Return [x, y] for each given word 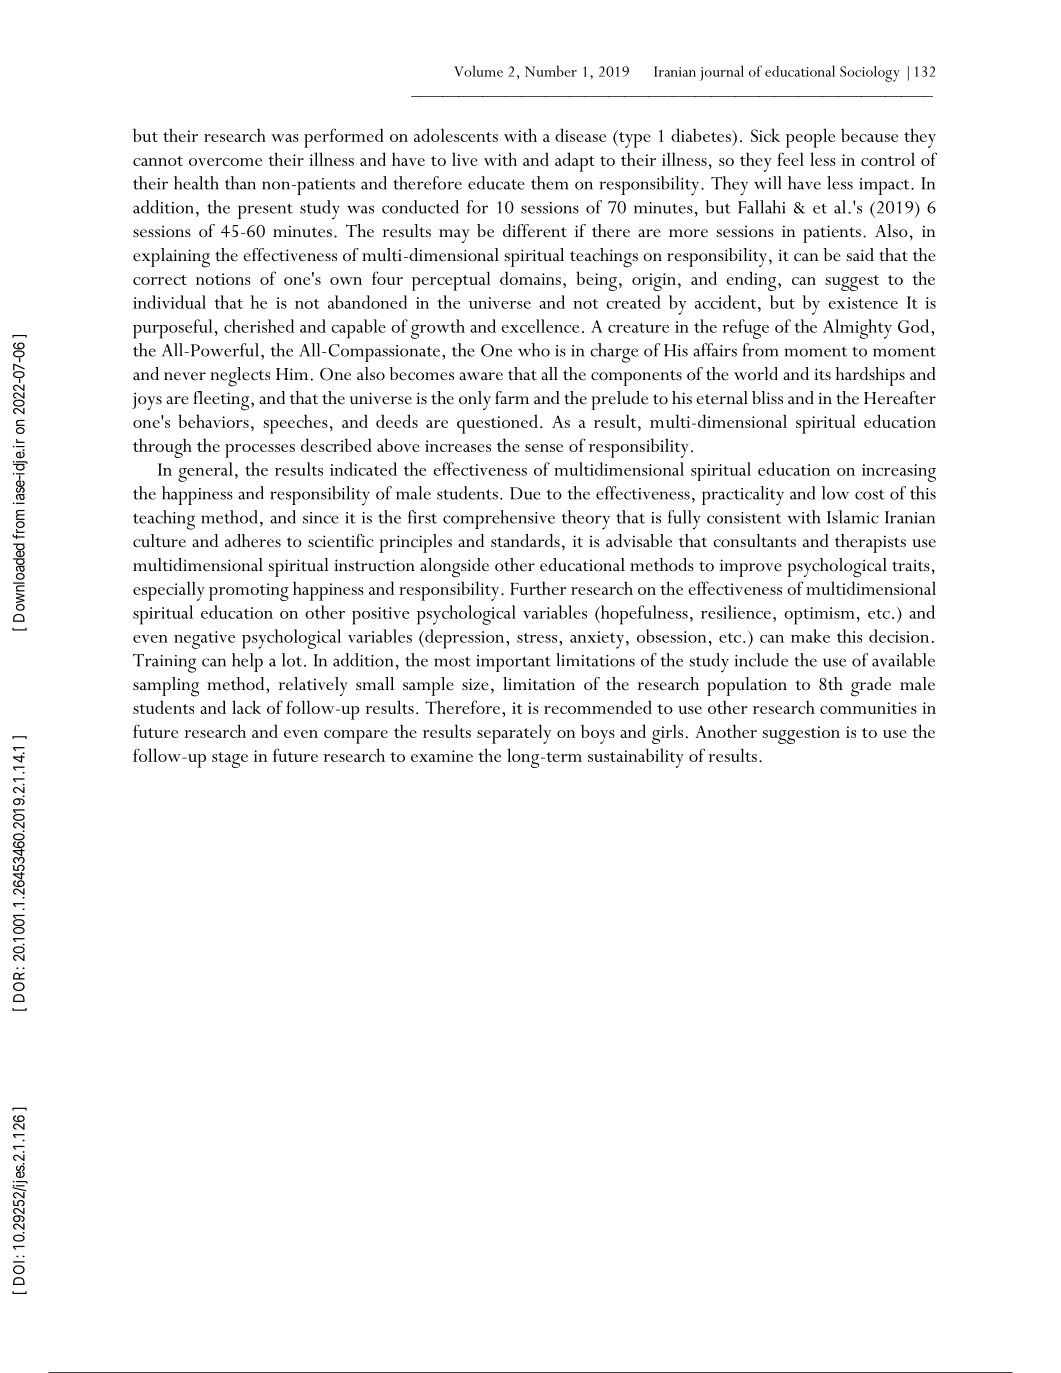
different [535, 231]
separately [514, 734]
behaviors [213, 421]
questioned [497, 424]
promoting [249, 592]
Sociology [870, 74]
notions [223, 279]
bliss [767, 397]
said [860, 255]
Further [538, 588]
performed [344, 138]
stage [230, 760]
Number [551, 71]
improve [751, 568]
